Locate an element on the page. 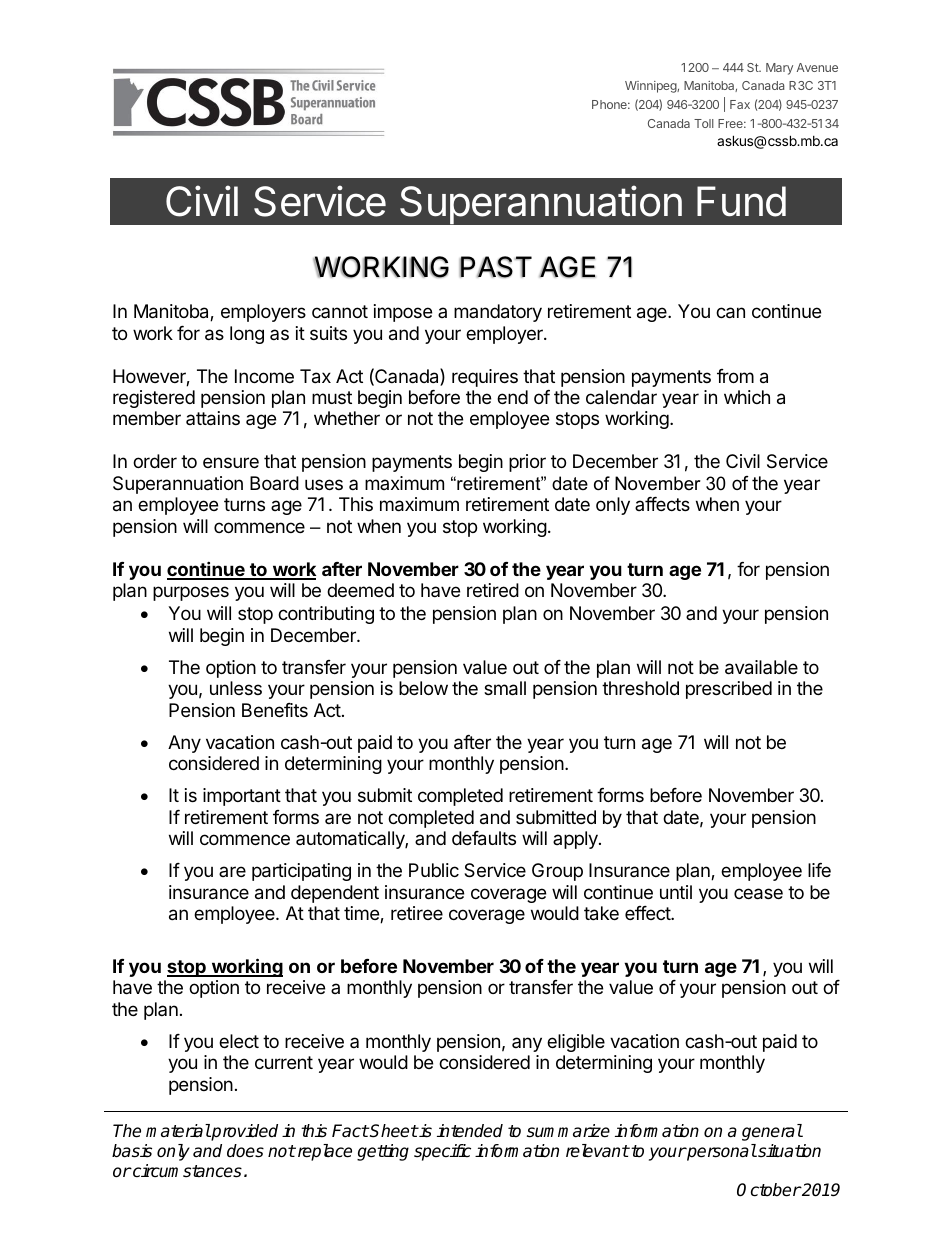 The image size is (952, 1233). cannot is located at coordinates (340, 311).
